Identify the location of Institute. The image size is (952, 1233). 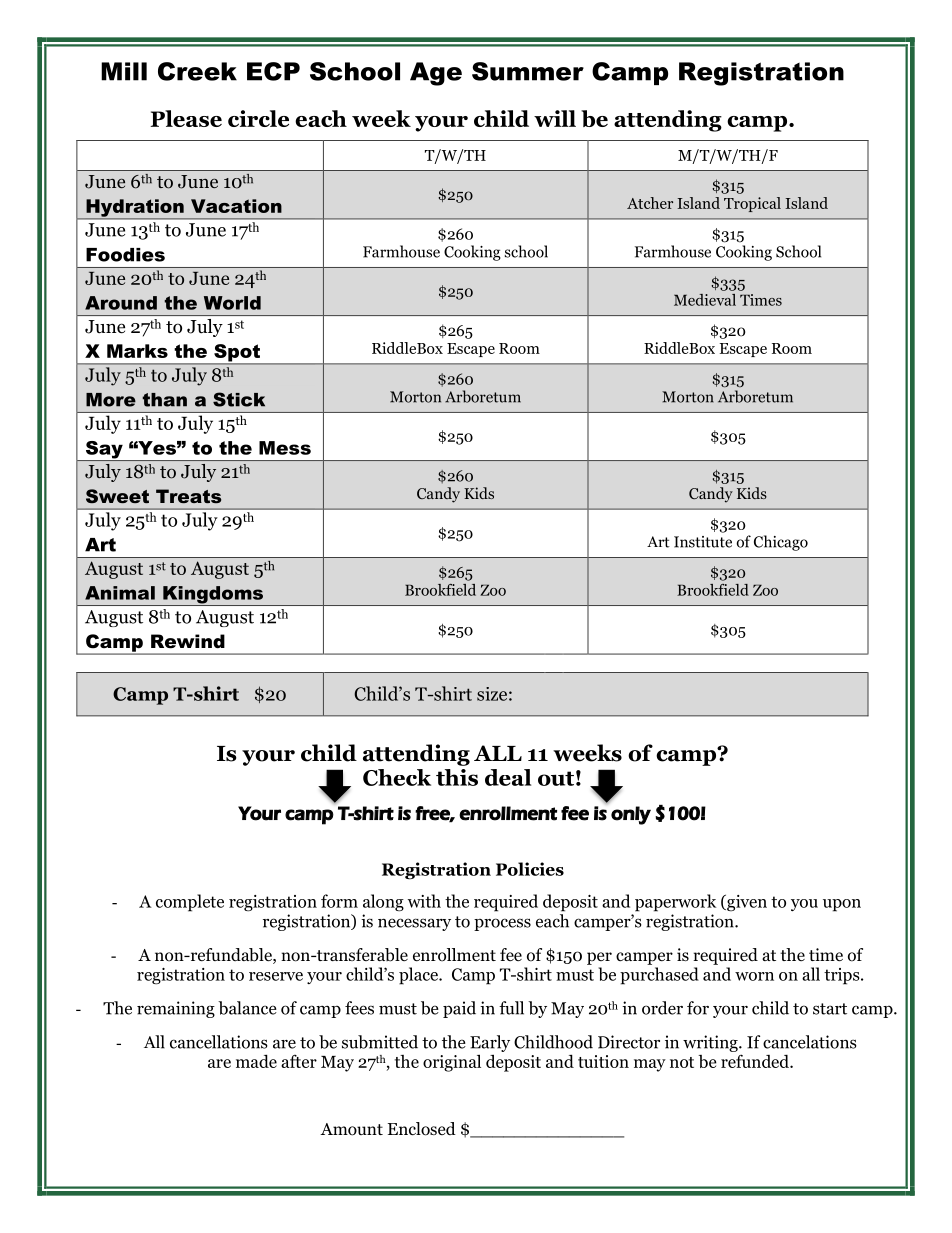
(703, 542).
